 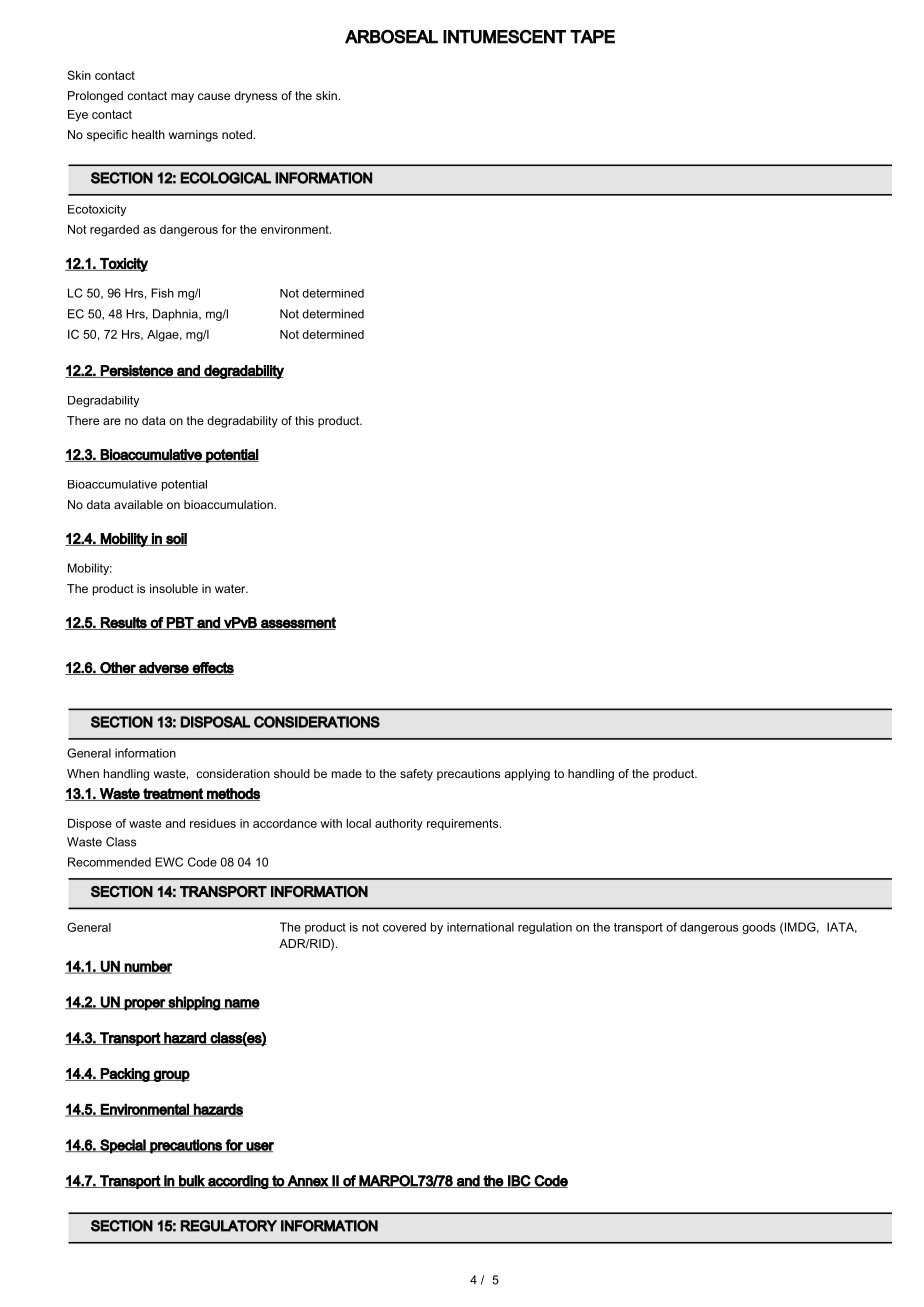 I want to click on may, so click(x=182, y=98).
